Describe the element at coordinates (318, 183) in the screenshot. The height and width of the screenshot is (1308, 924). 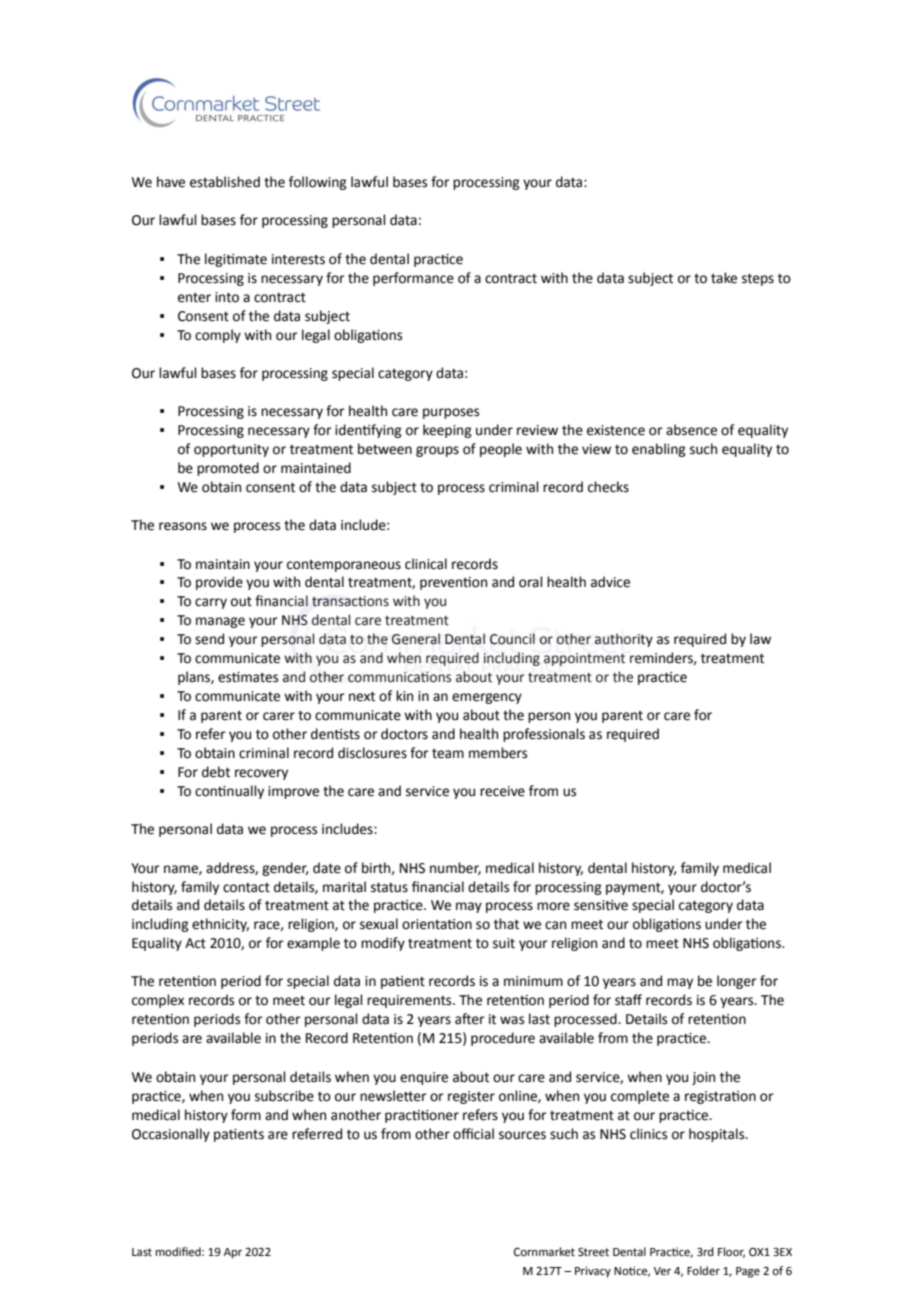
I see `following` at that location.
